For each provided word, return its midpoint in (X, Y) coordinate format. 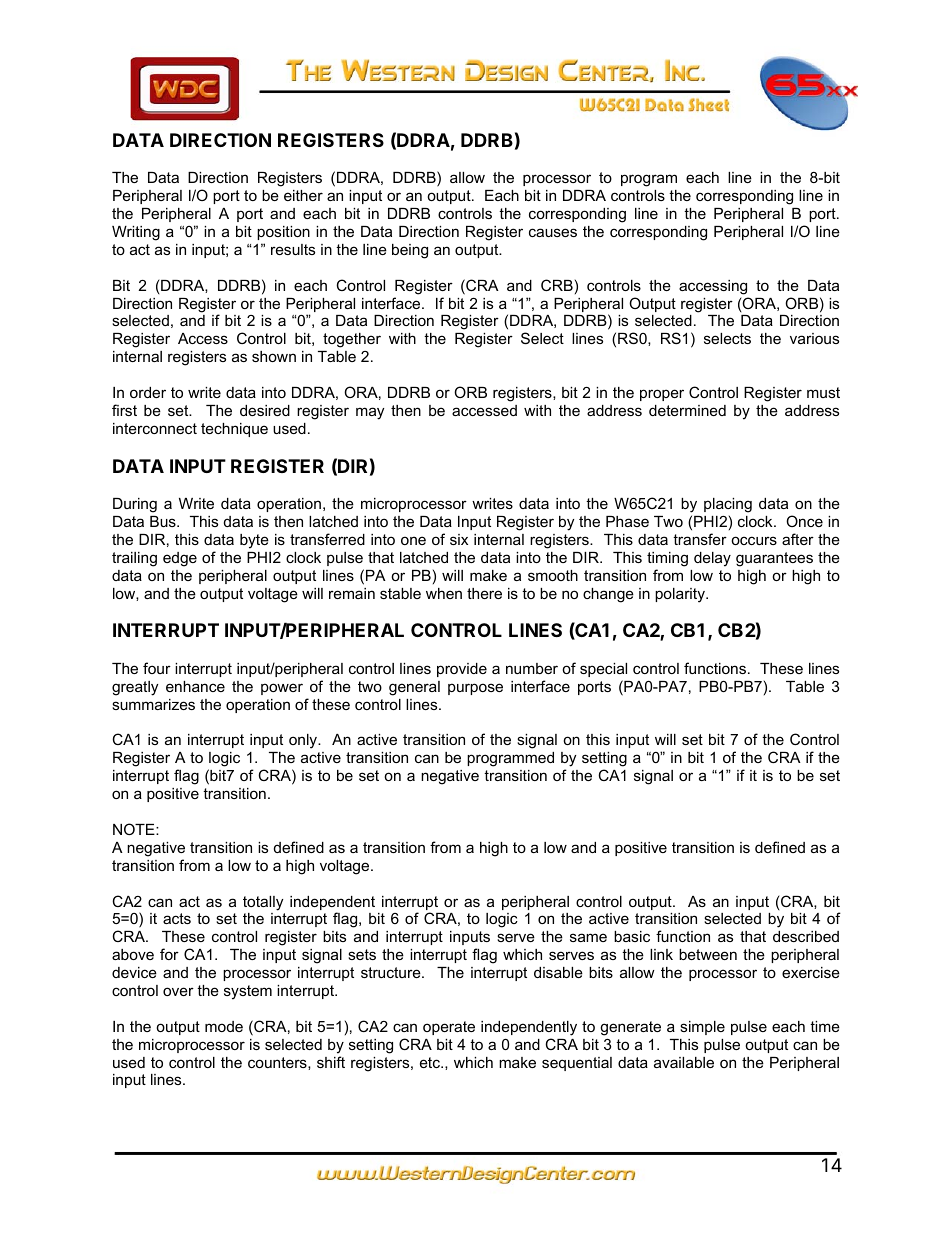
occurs (754, 540)
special (603, 670)
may (370, 413)
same (588, 937)
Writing (136, 233)
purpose (475, 689)
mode (224, 1026)
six (459, 539)
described (806, 936)
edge (180, 559)
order (148, 392)
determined (687, 410)
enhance (195, 686)
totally (263, 903)
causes (553, 232)
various (814, 338)
